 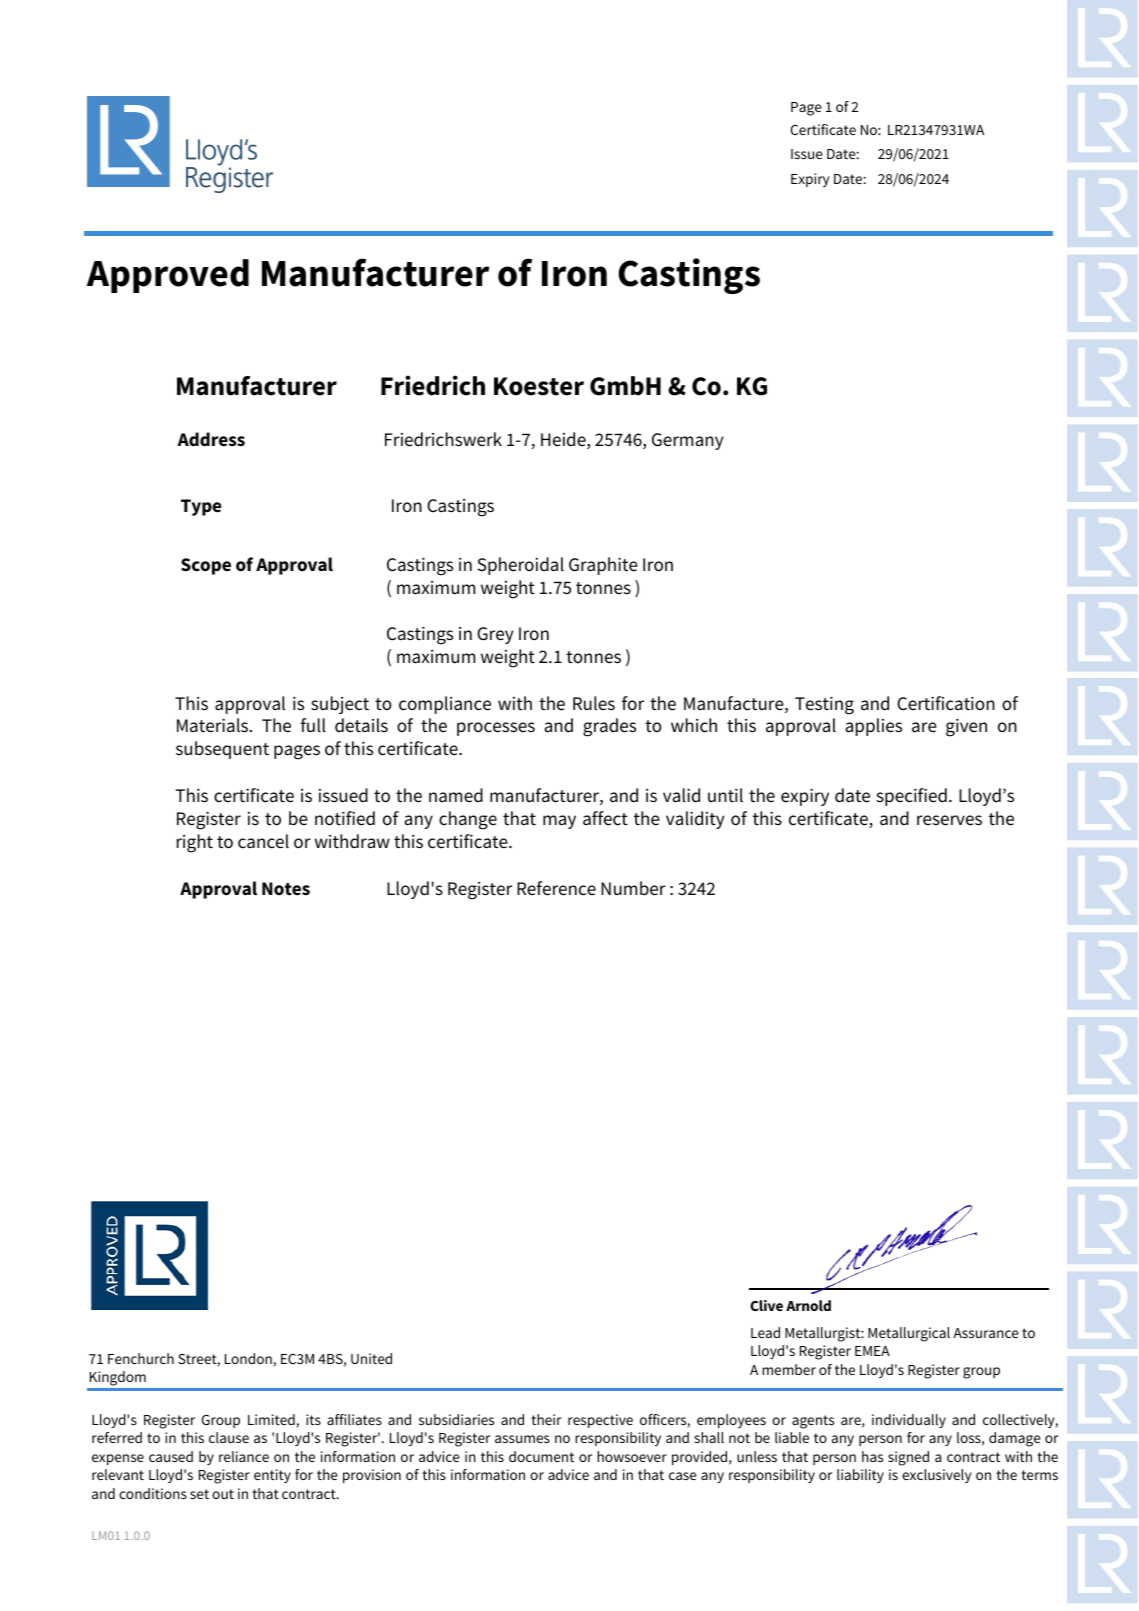 I want to click on Approved, so click(x=168, y=276).
